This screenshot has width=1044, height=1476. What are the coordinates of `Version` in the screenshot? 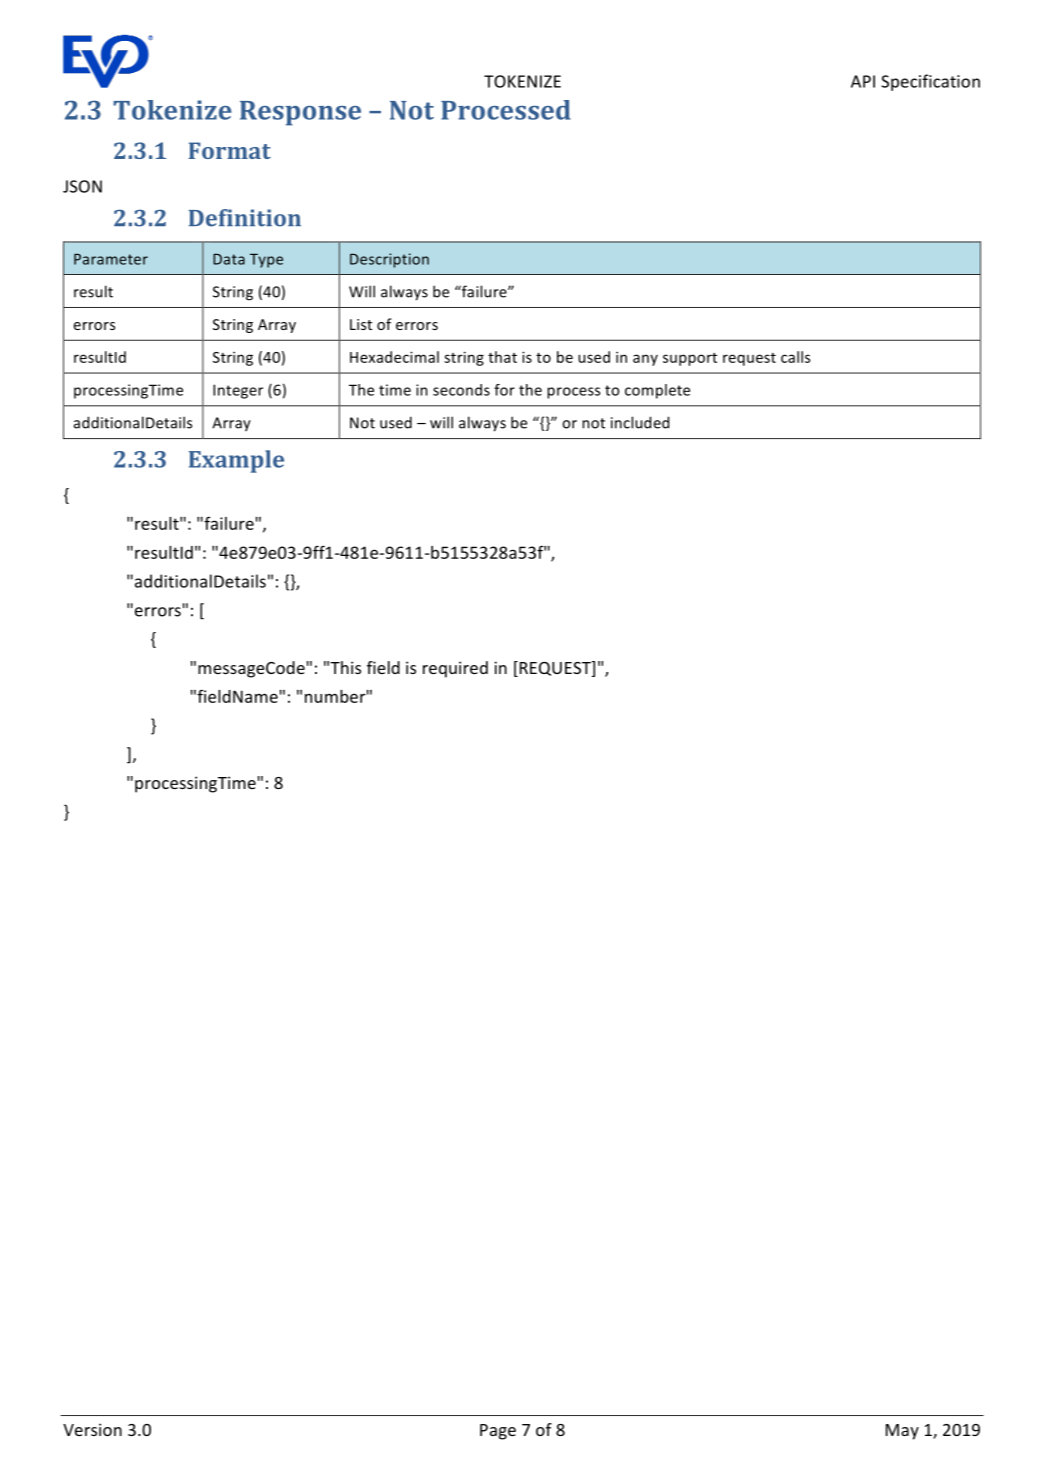 It's located at (92, 1429).
